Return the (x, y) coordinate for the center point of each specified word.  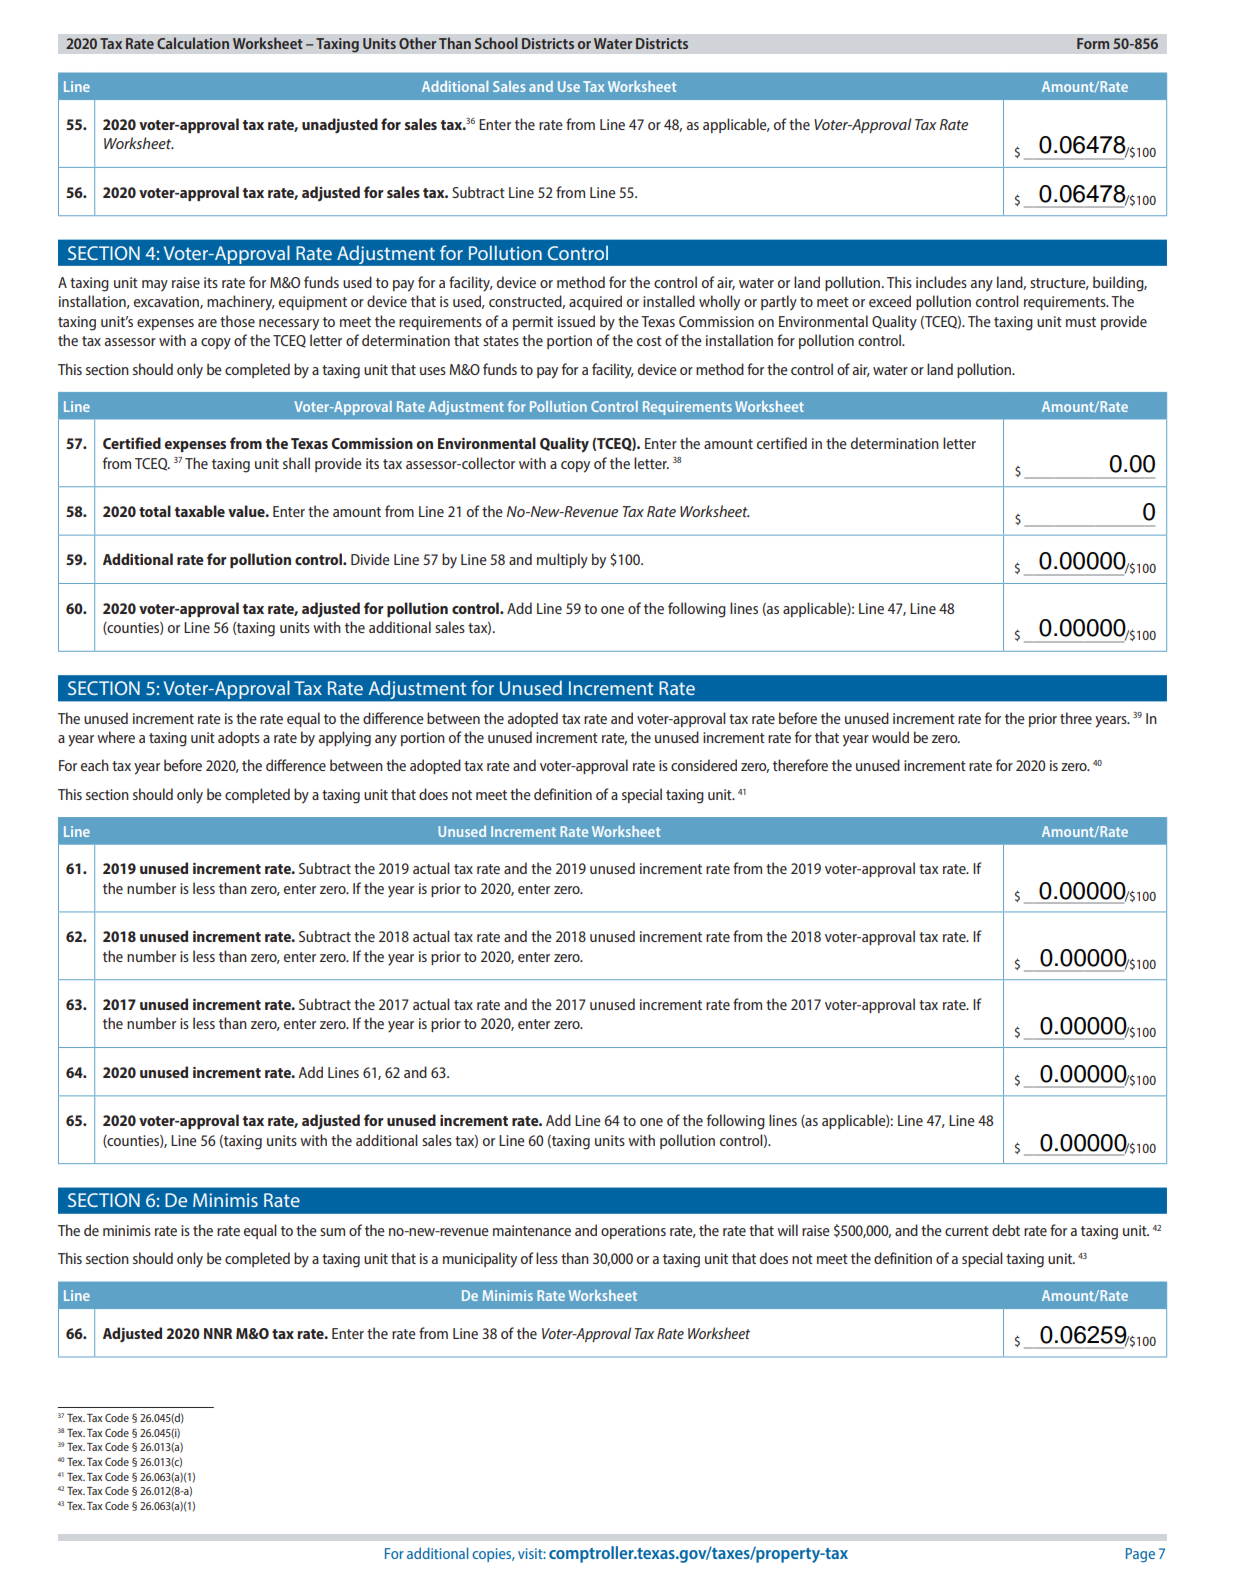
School (496, 43)
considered (704, 765)
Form (1093, 43)
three (1076, 718)
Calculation (193, 43)
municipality (480, 1260)
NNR (218, 1333)
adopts (239, 738)
